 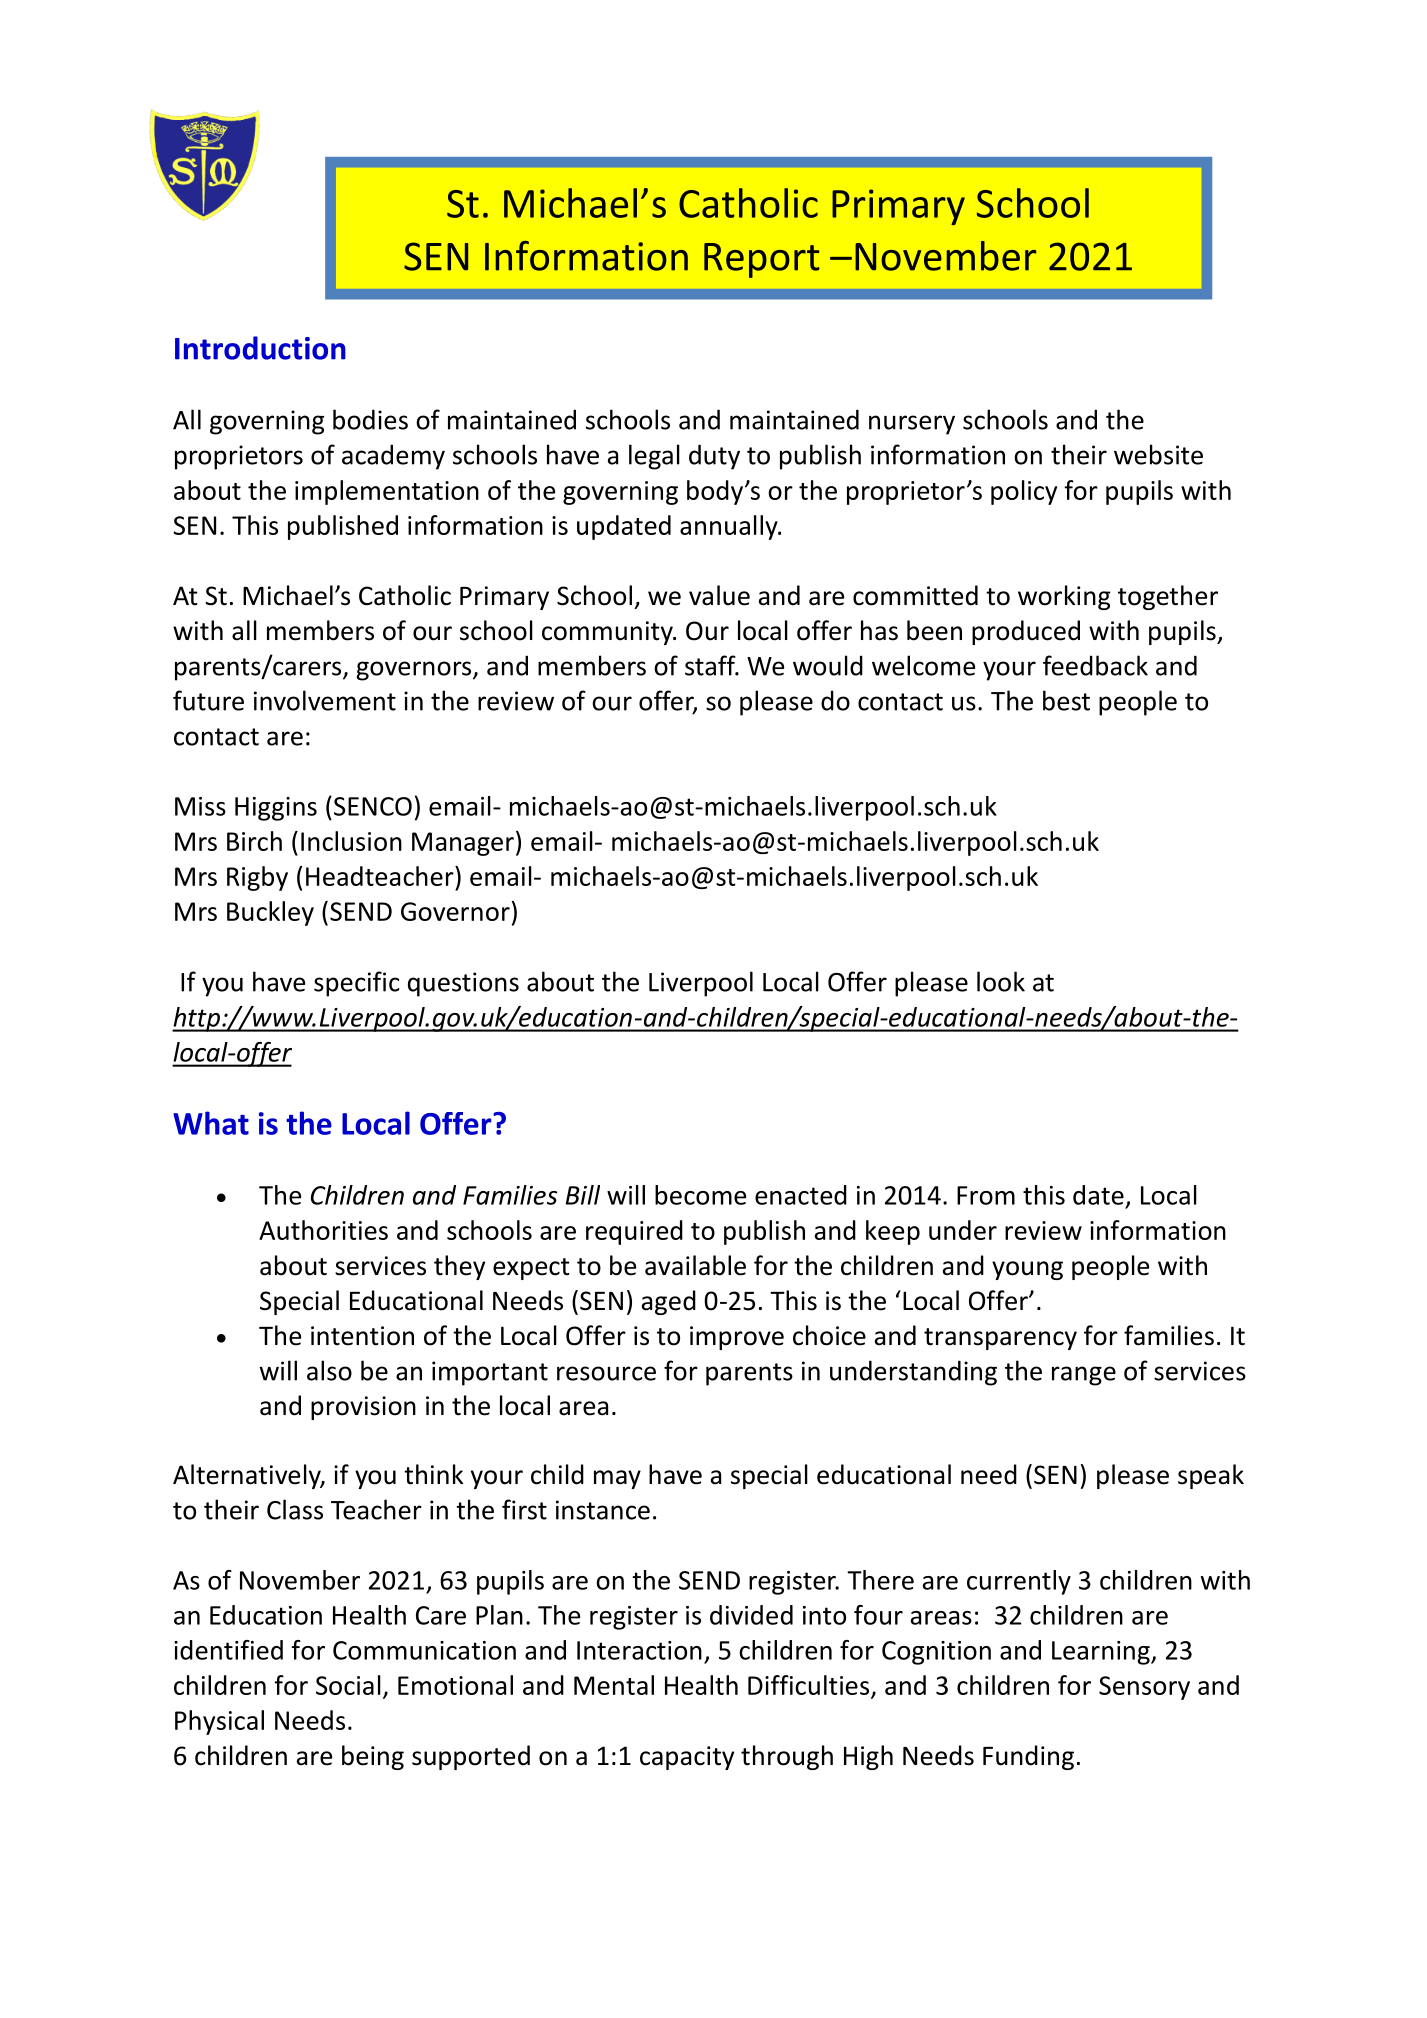 What do you see at coordinates (323, 1230) in the page?
I see `Authorities` at bounding box center [323, 1230].
